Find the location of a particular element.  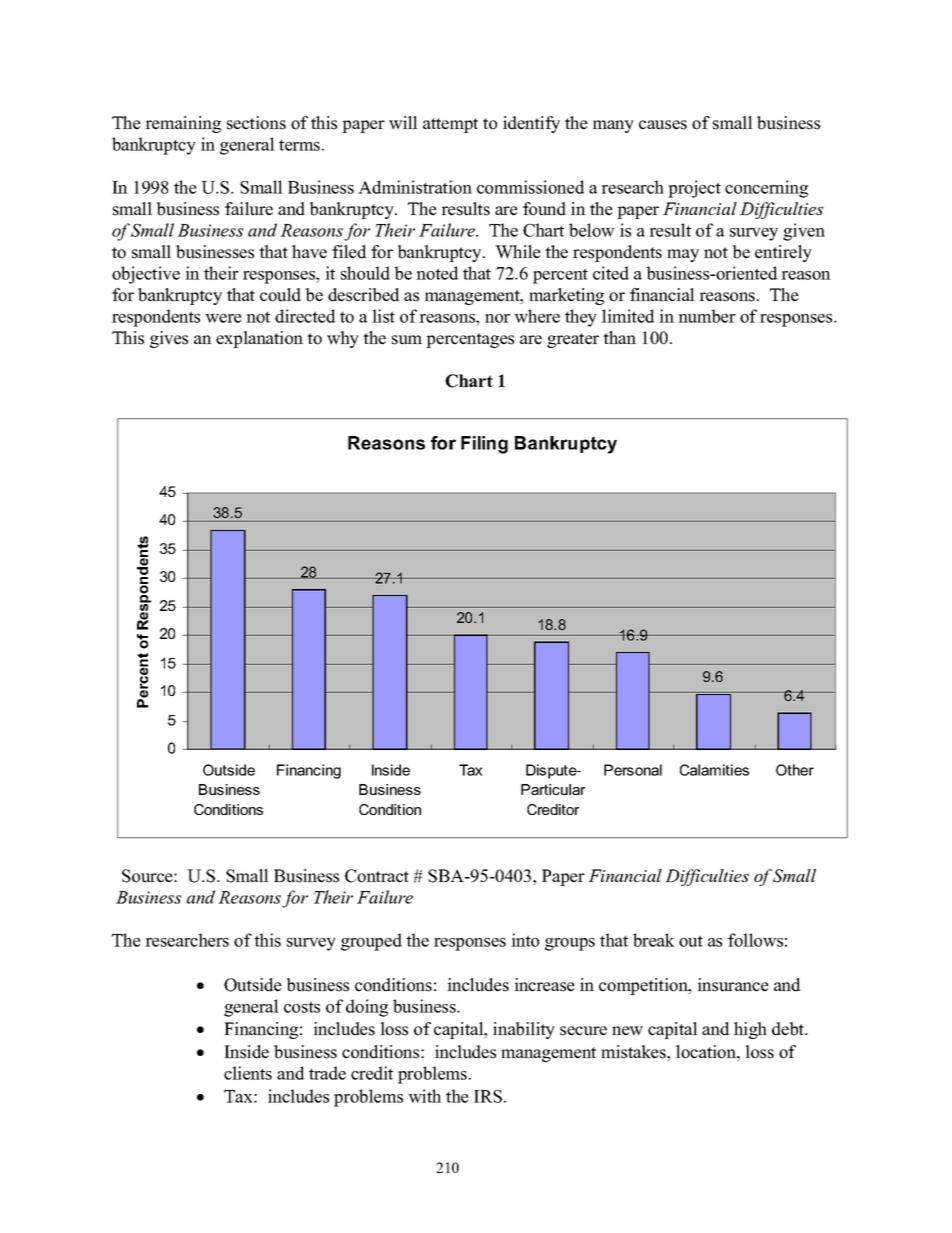

grouped is located at coordinates (371, 942).
